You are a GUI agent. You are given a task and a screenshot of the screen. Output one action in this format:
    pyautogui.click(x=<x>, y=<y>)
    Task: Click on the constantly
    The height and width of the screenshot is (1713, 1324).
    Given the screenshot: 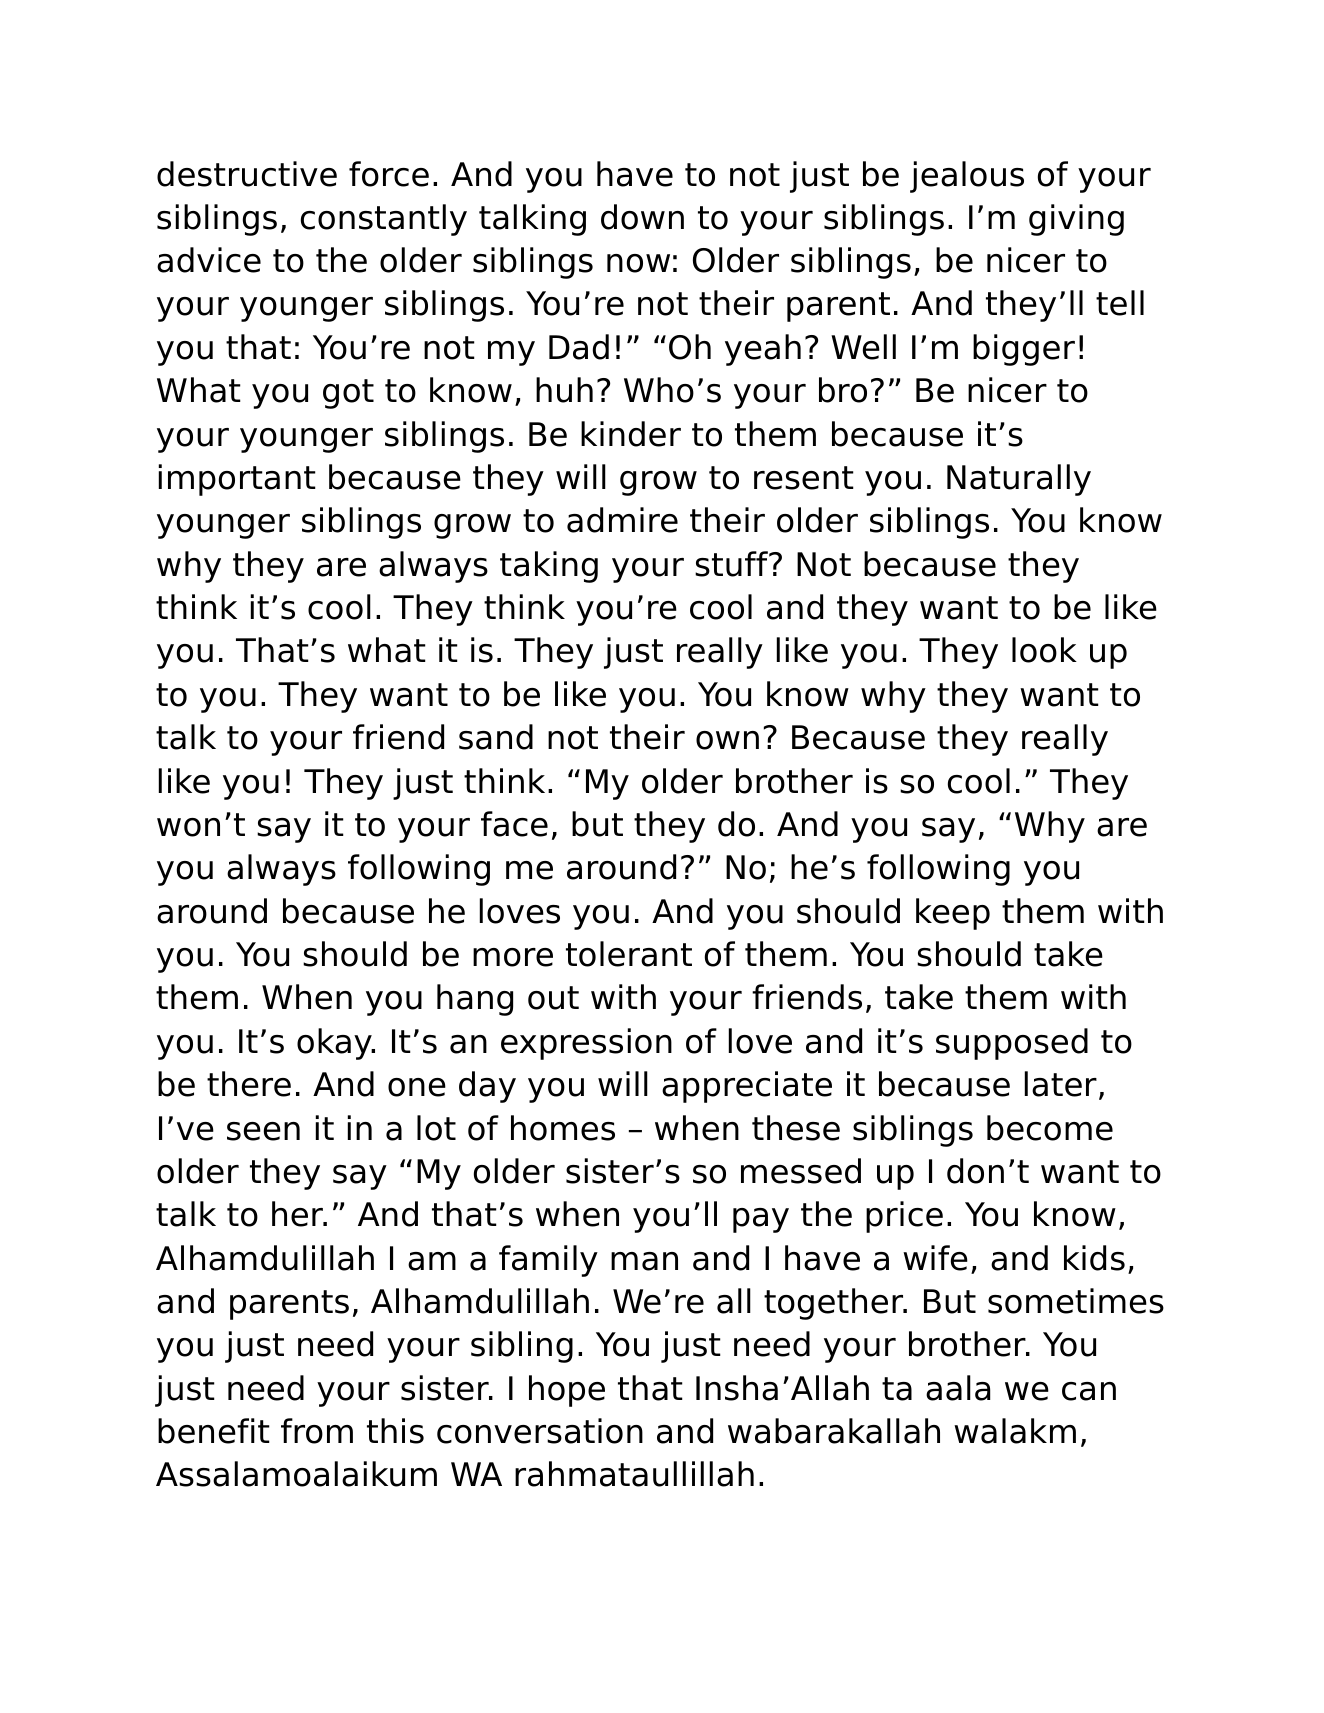 What is the action you would take?
    pyautogui.click(x=384, y=220)
